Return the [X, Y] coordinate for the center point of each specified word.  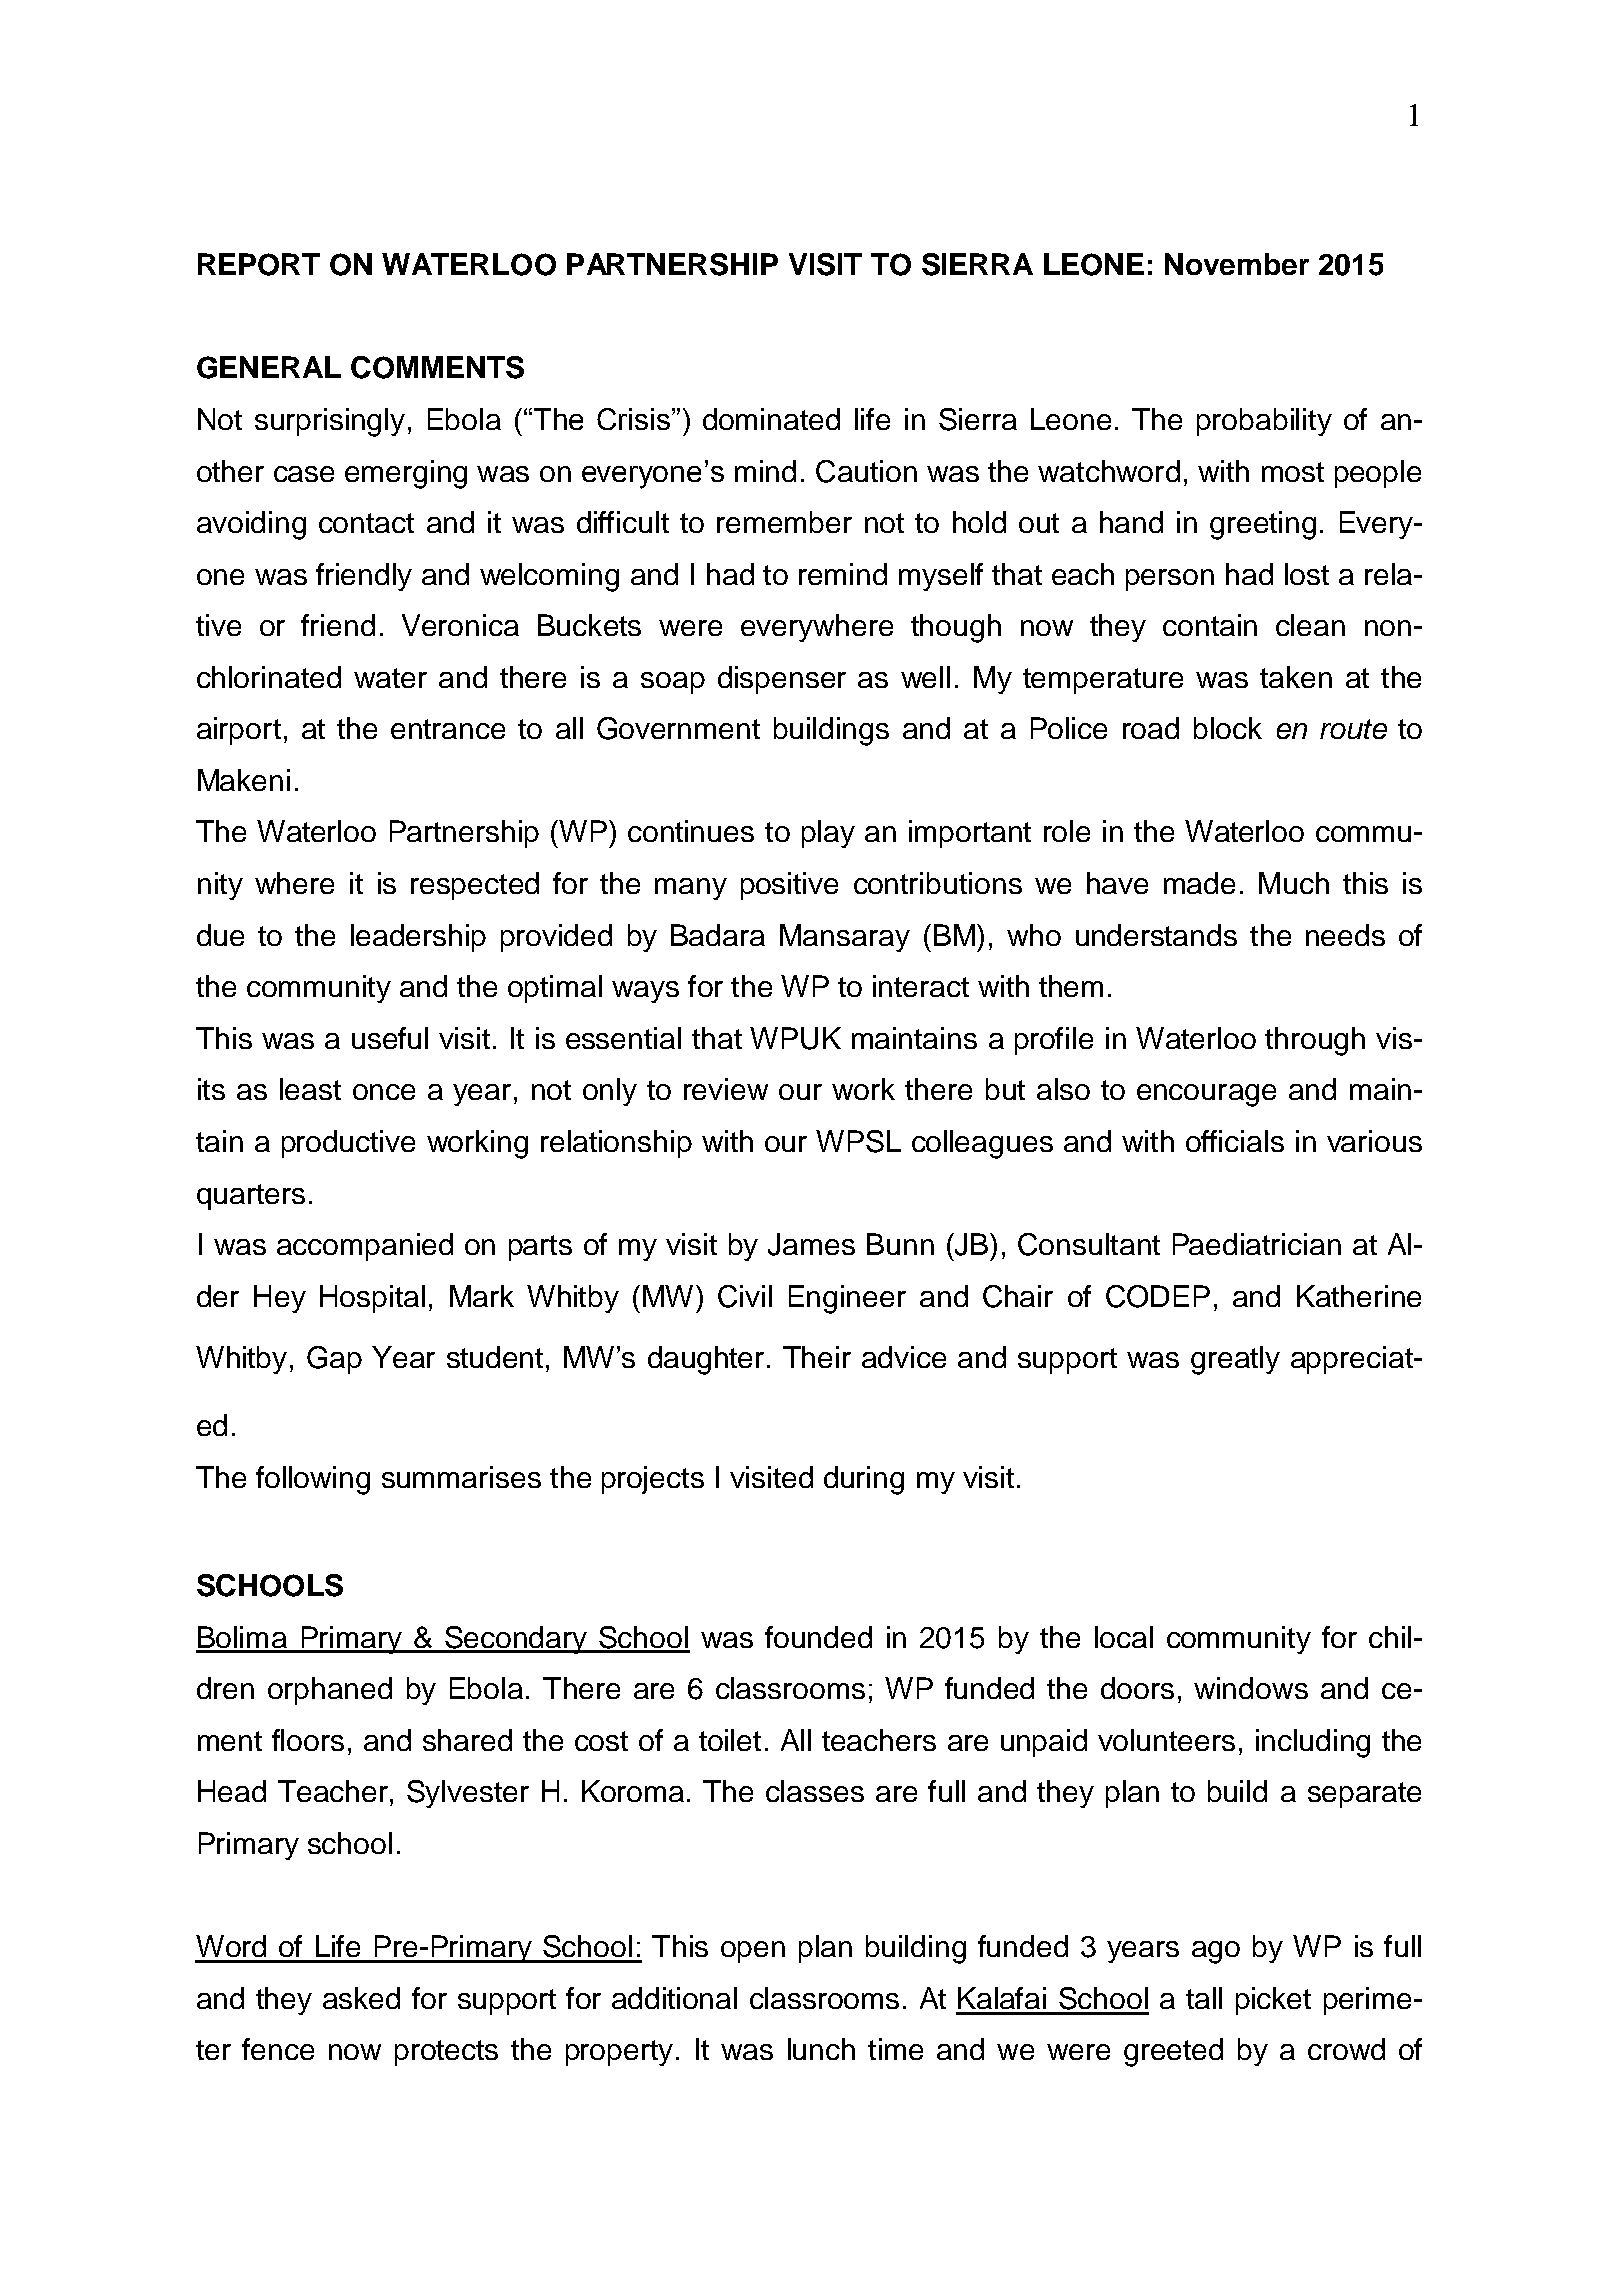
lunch [821, 2049]
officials [1235, 1141]
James [811, 1244]
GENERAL [269, 367]
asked [361, 1998]
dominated [771, 419]
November [1237, 264]
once [384, 1092]
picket [1273, 2001]
